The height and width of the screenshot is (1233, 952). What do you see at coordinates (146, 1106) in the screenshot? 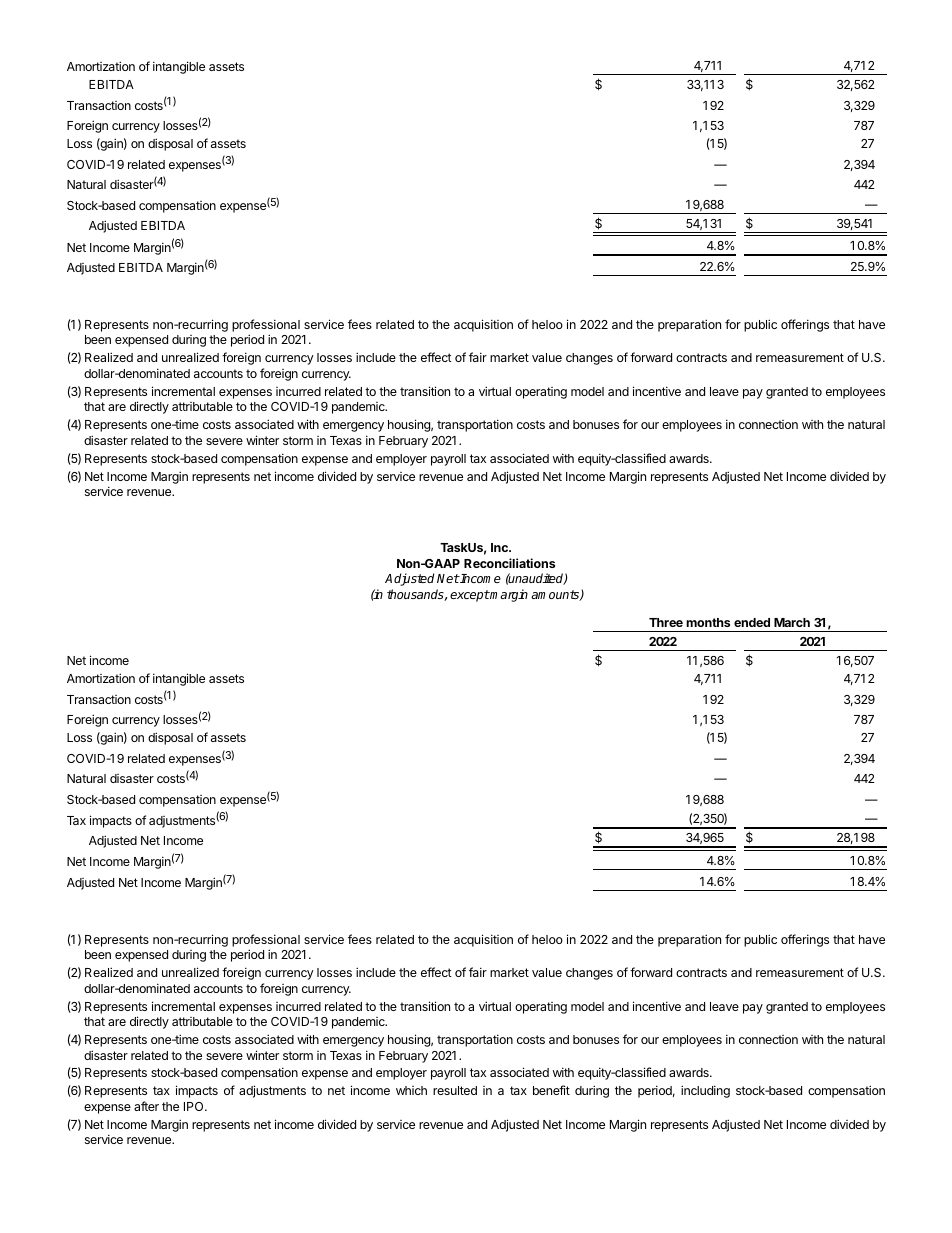
I see `after` at bounding box center [146, 1106].
